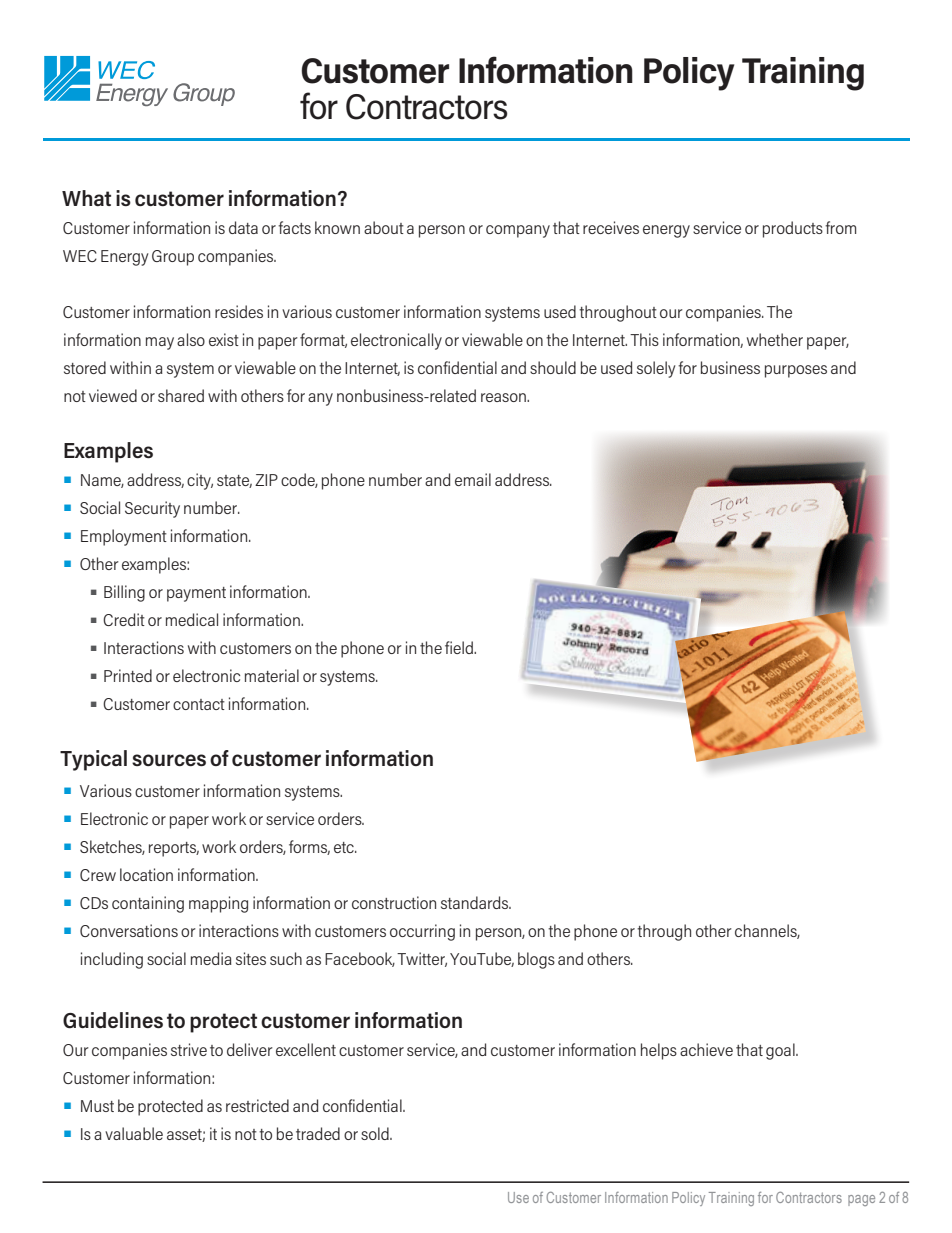  I want to click on email, so click(473, 479).
